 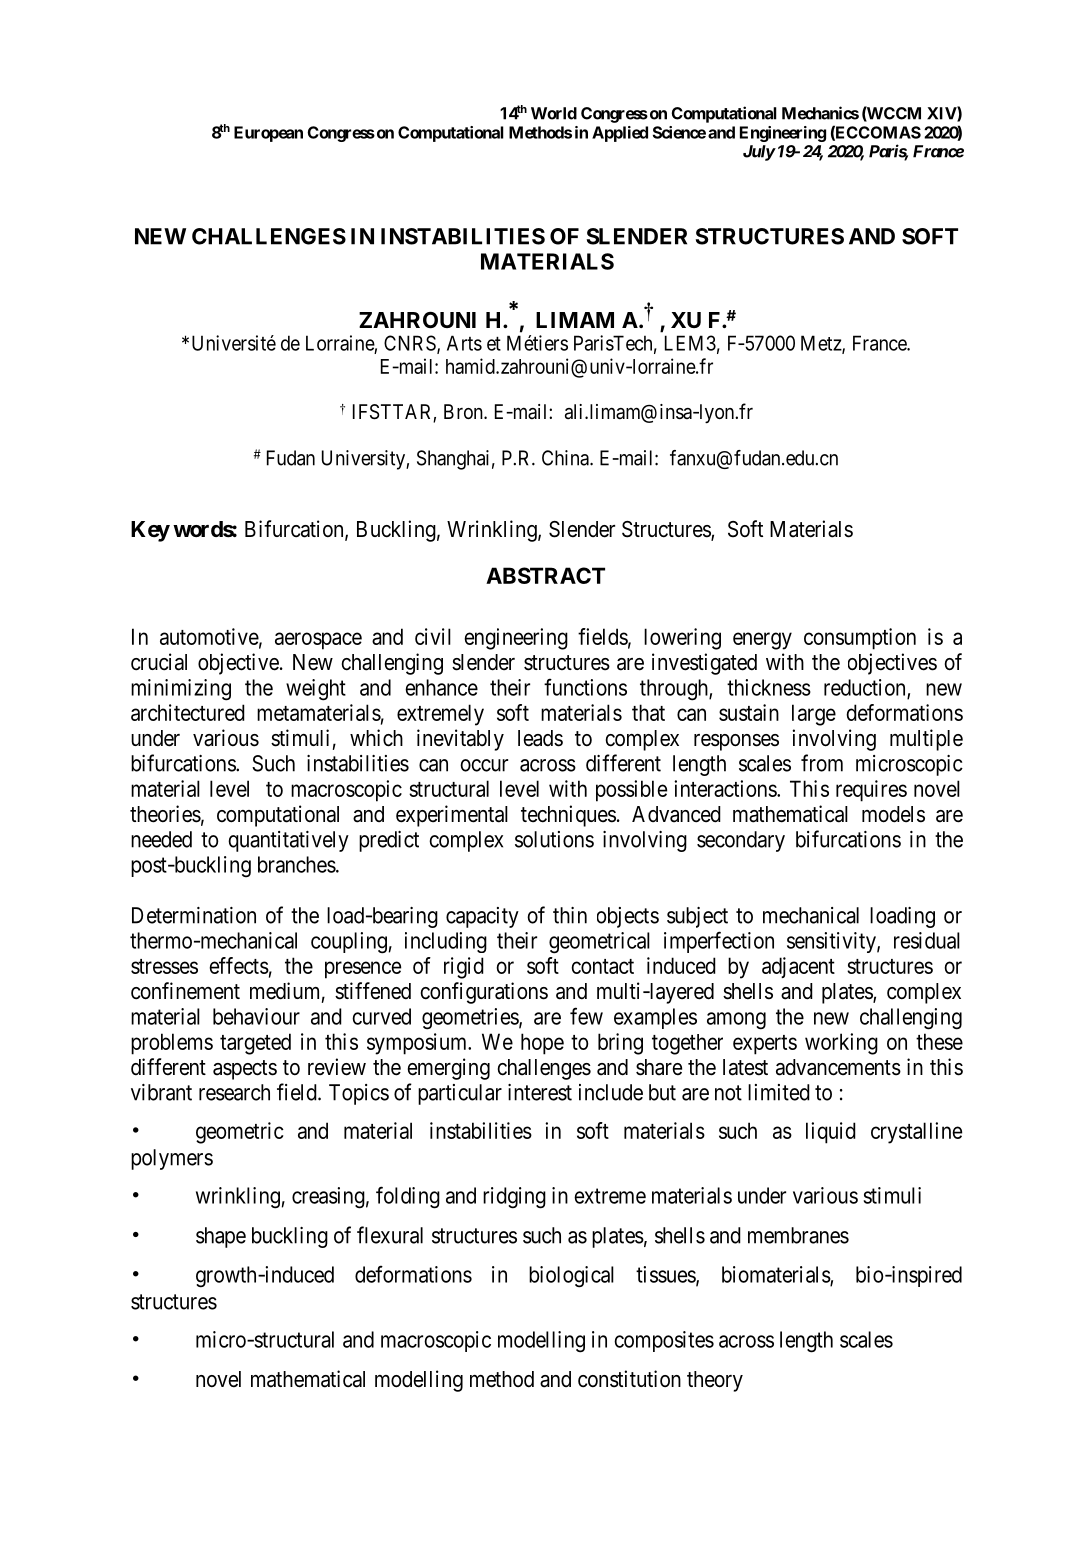 I want to click on architectured, so click(x=188, y=712).
